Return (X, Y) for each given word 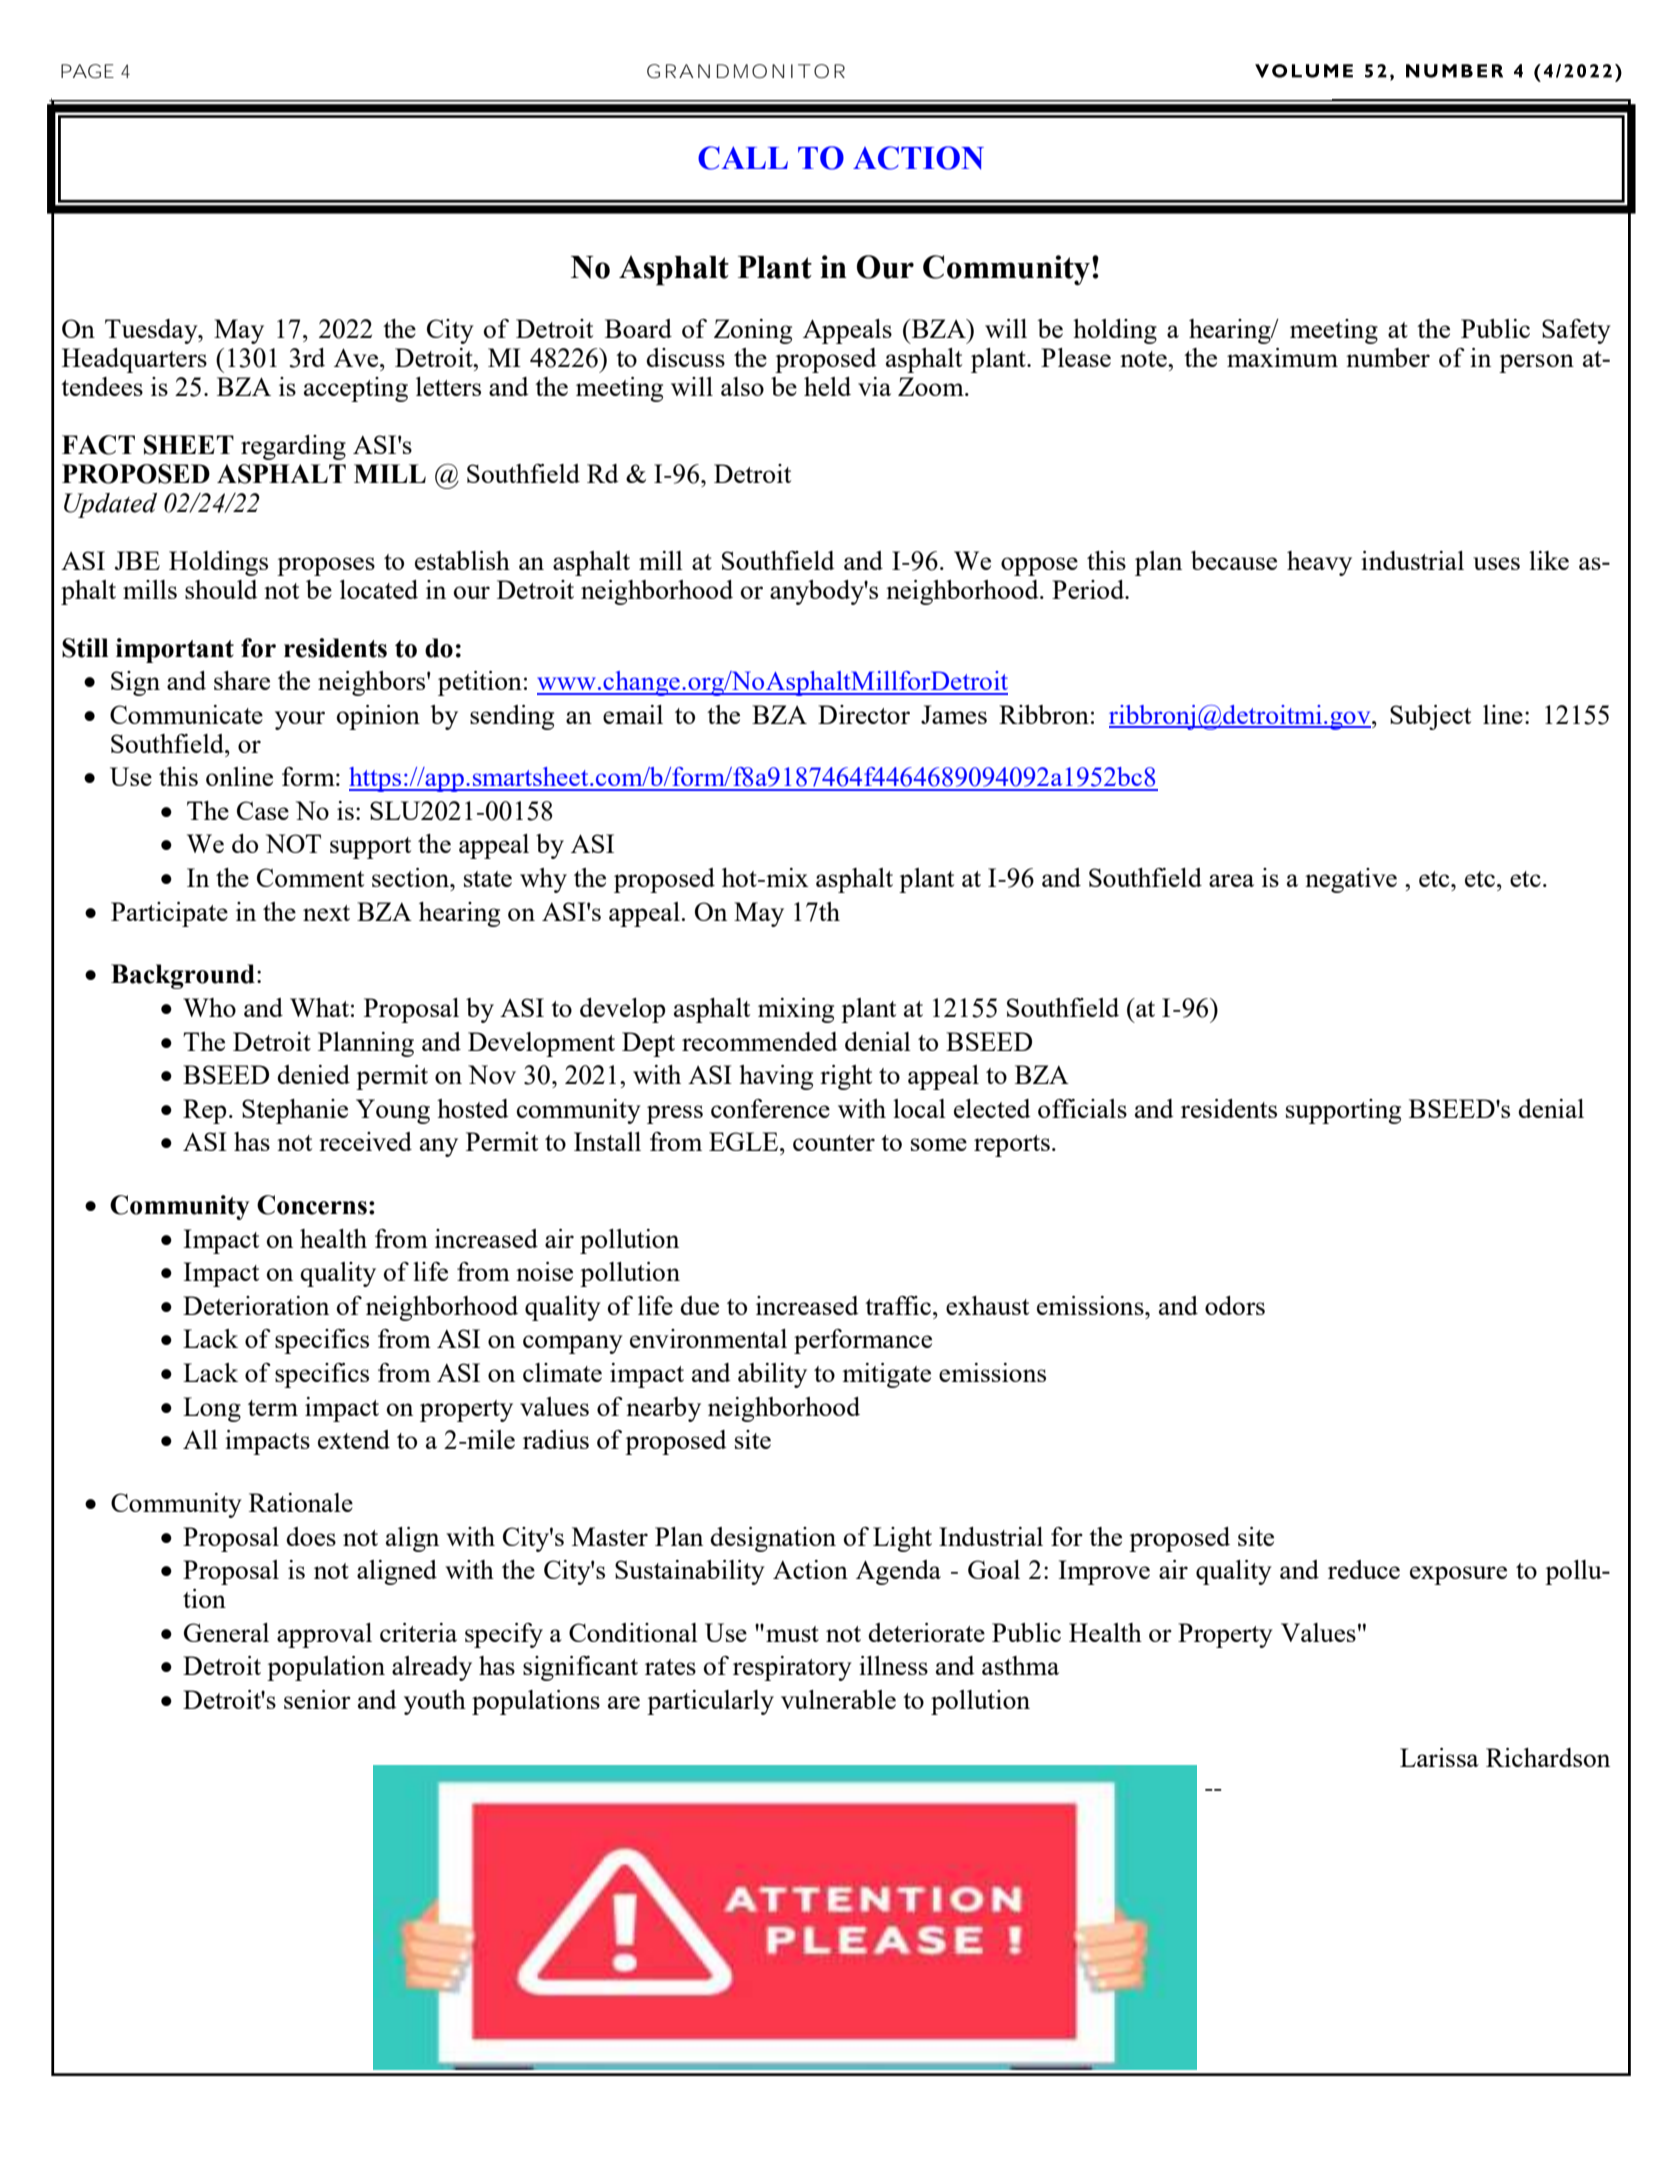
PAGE (87, 71)
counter (834, 1143)
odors (1235, 1305)
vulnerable (838, 1699)
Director (864, 714)
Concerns (312, 1205)
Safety (1576, 331)
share (242, 680)
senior (317, 1699)
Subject (1430, 717)
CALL (743, 158)
